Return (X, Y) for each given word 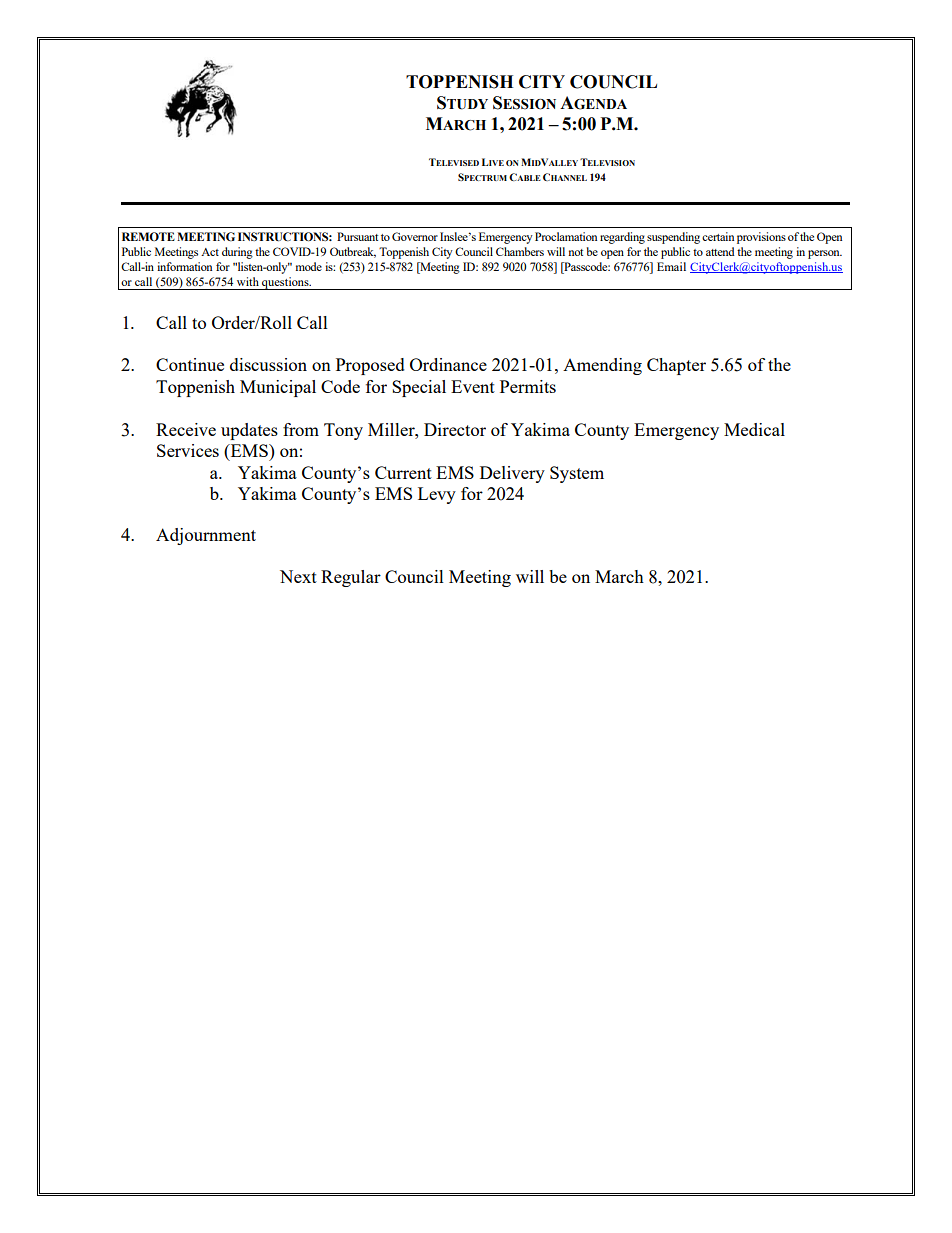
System (577, 474)
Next (298, 576)
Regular (351, 578)
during (237, 253)
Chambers (520, 251)
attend (720, 251)
